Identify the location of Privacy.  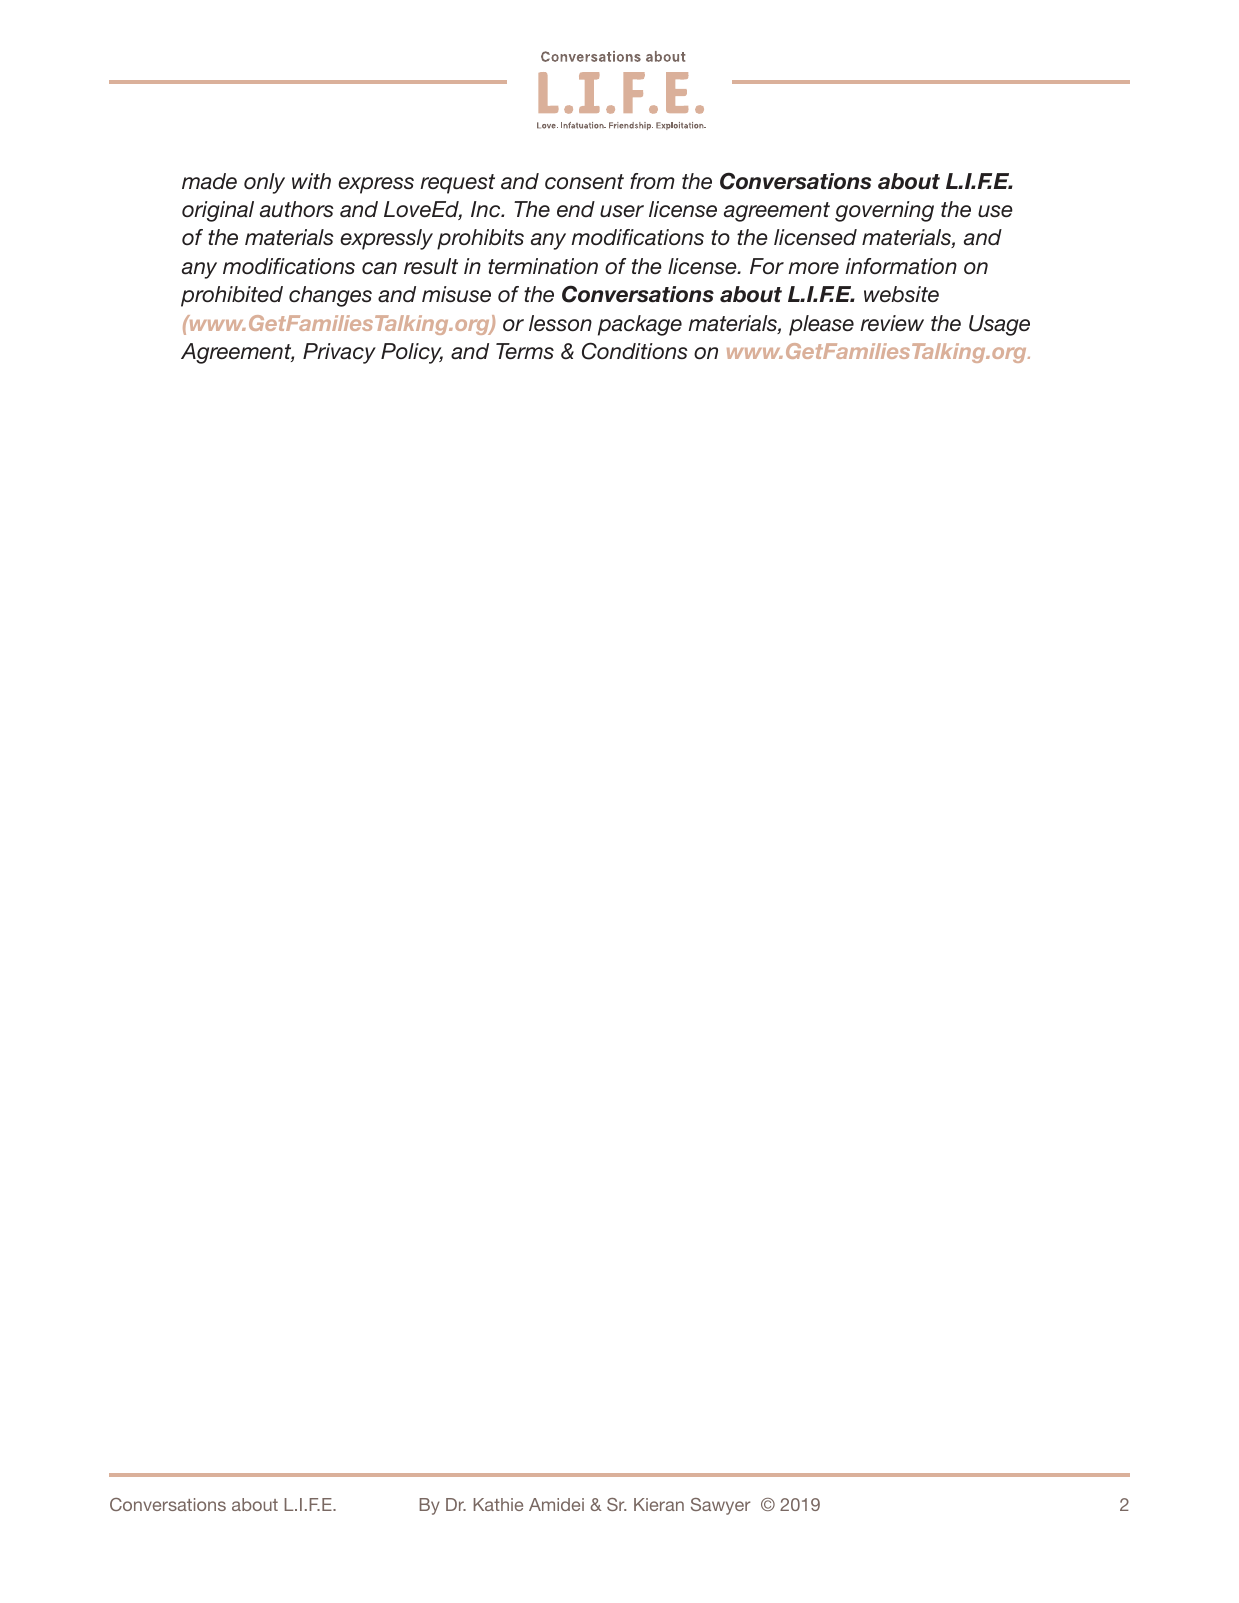
(339, 353).
